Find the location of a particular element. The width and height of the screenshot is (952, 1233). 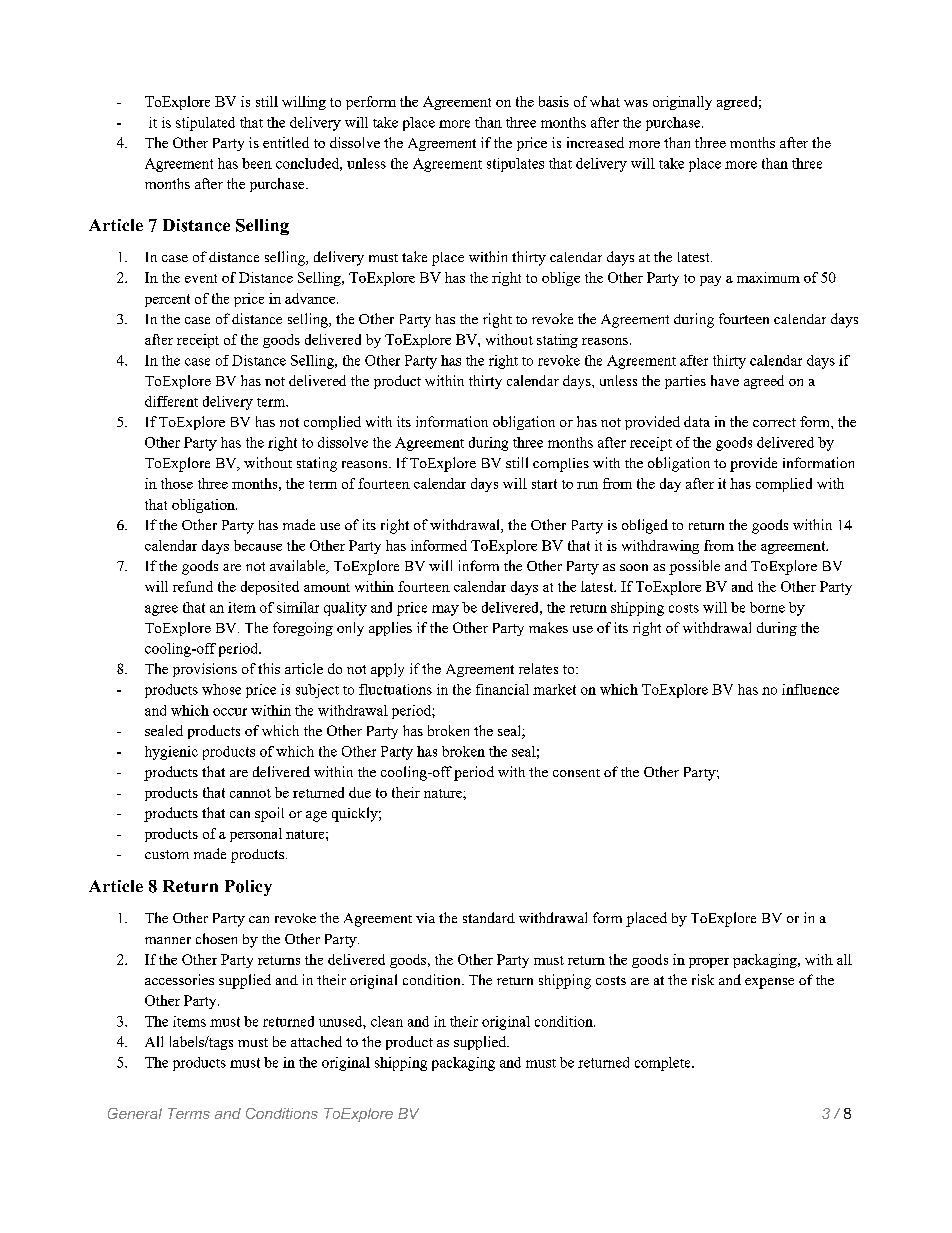

standard is located at coordinates (489, 917).
